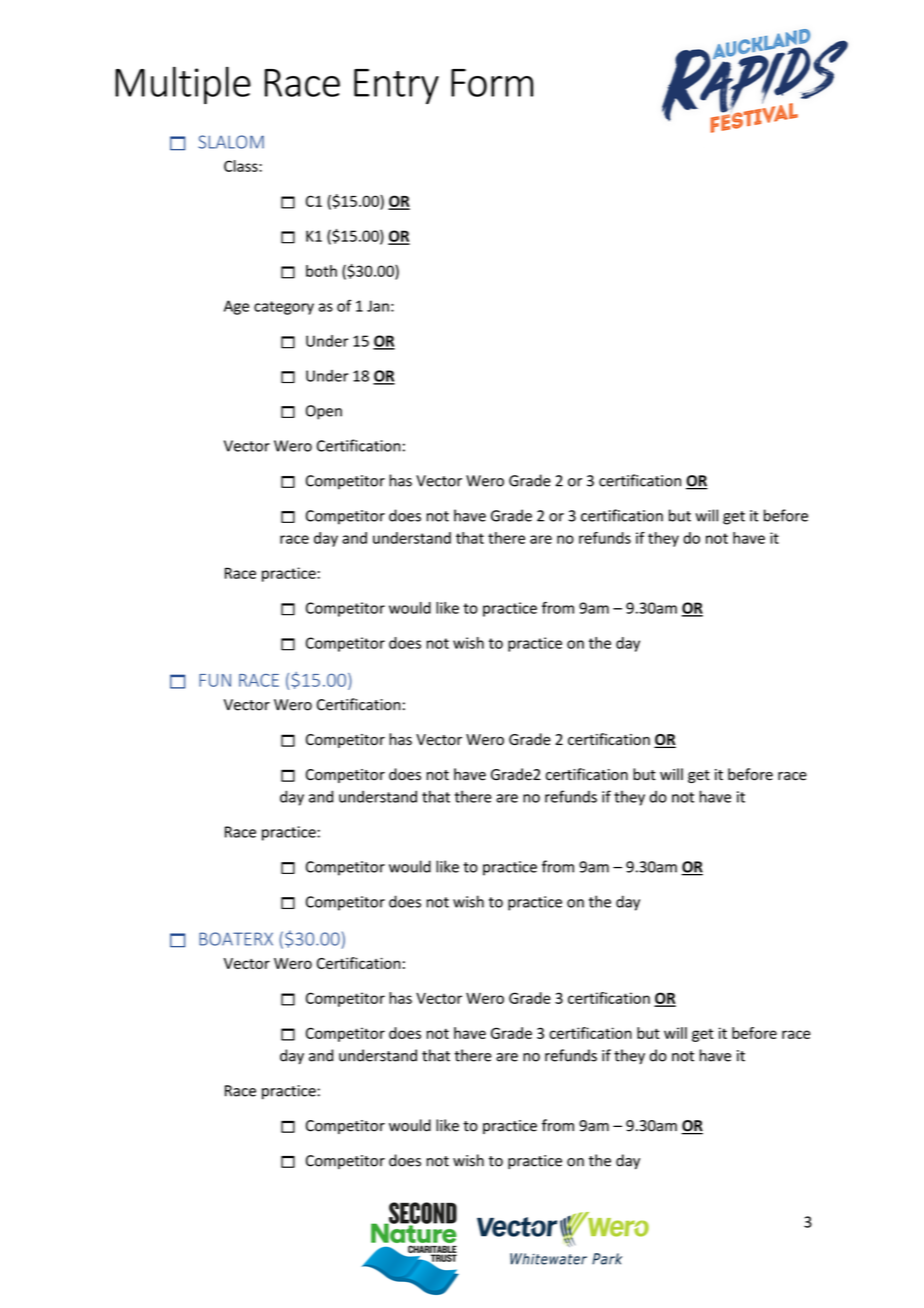 The height and width of the page is (1308, 924). Describe the element at coordinates (378, 306) in the page. I see `Jan` at that location.
